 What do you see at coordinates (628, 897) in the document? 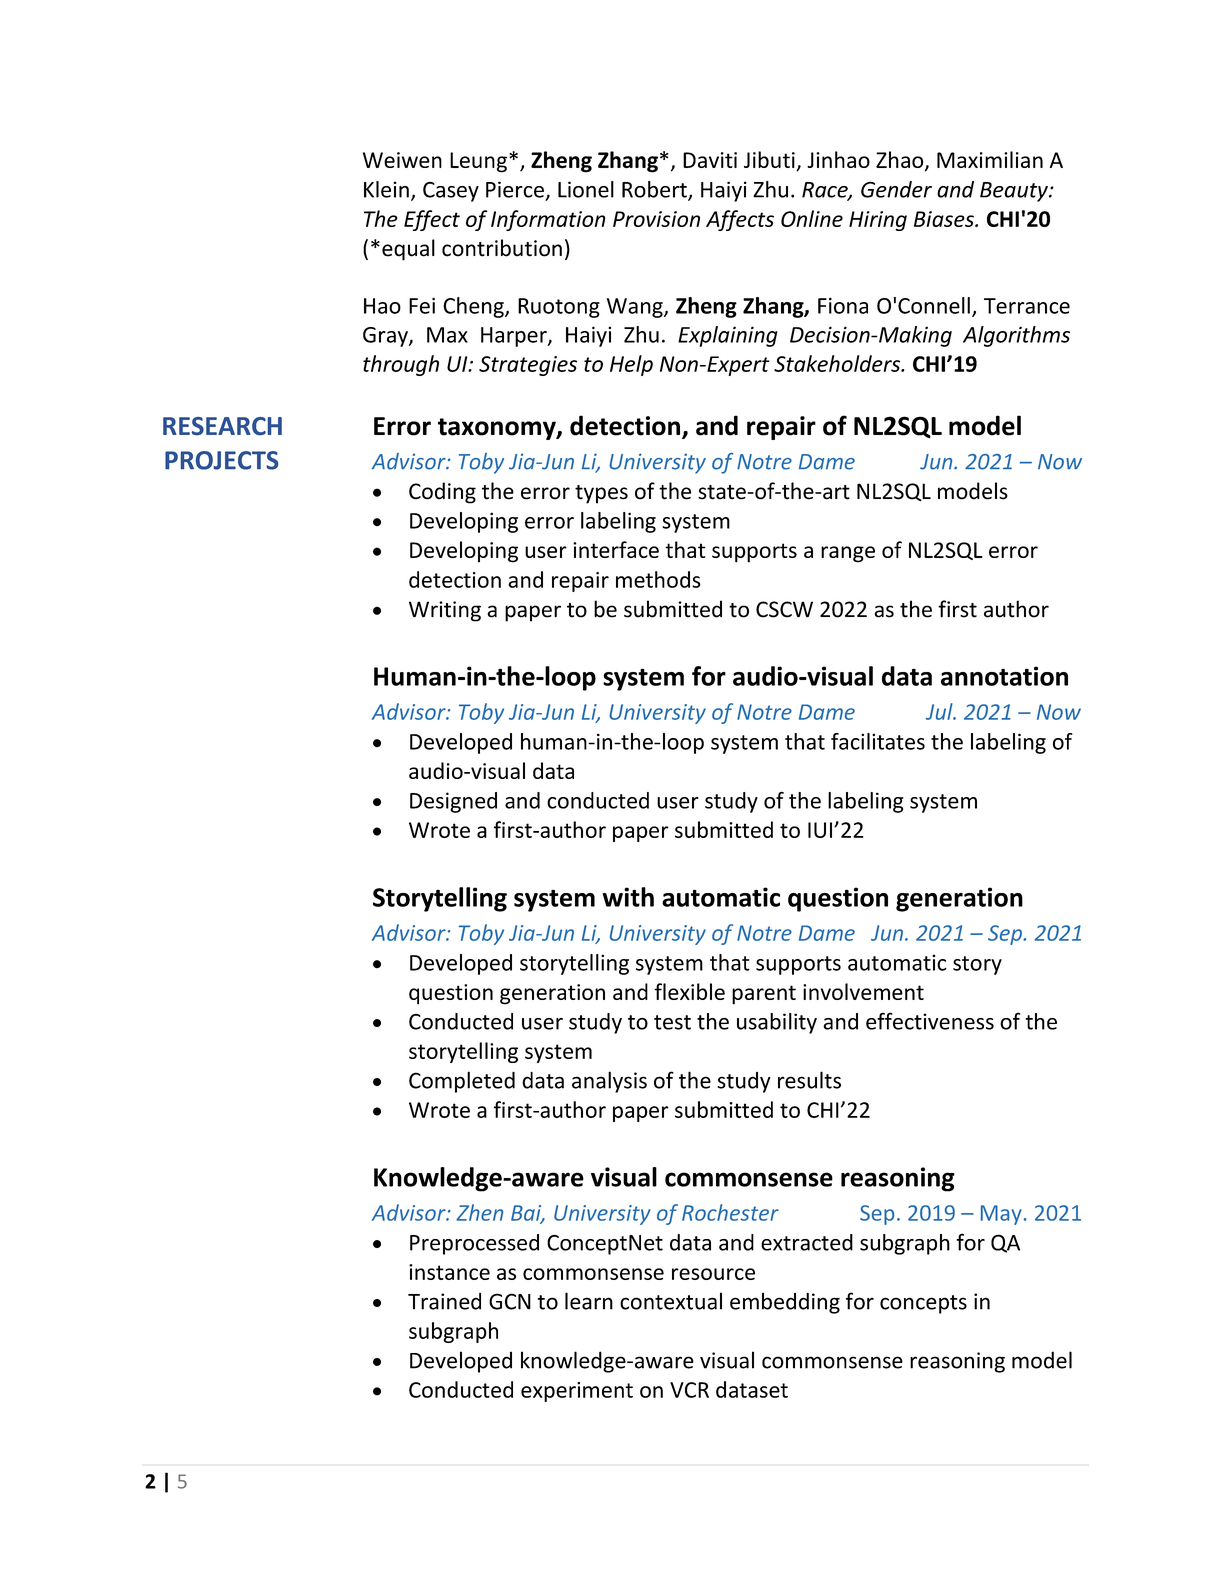
I see `with` at bounding box center [628, 897].
